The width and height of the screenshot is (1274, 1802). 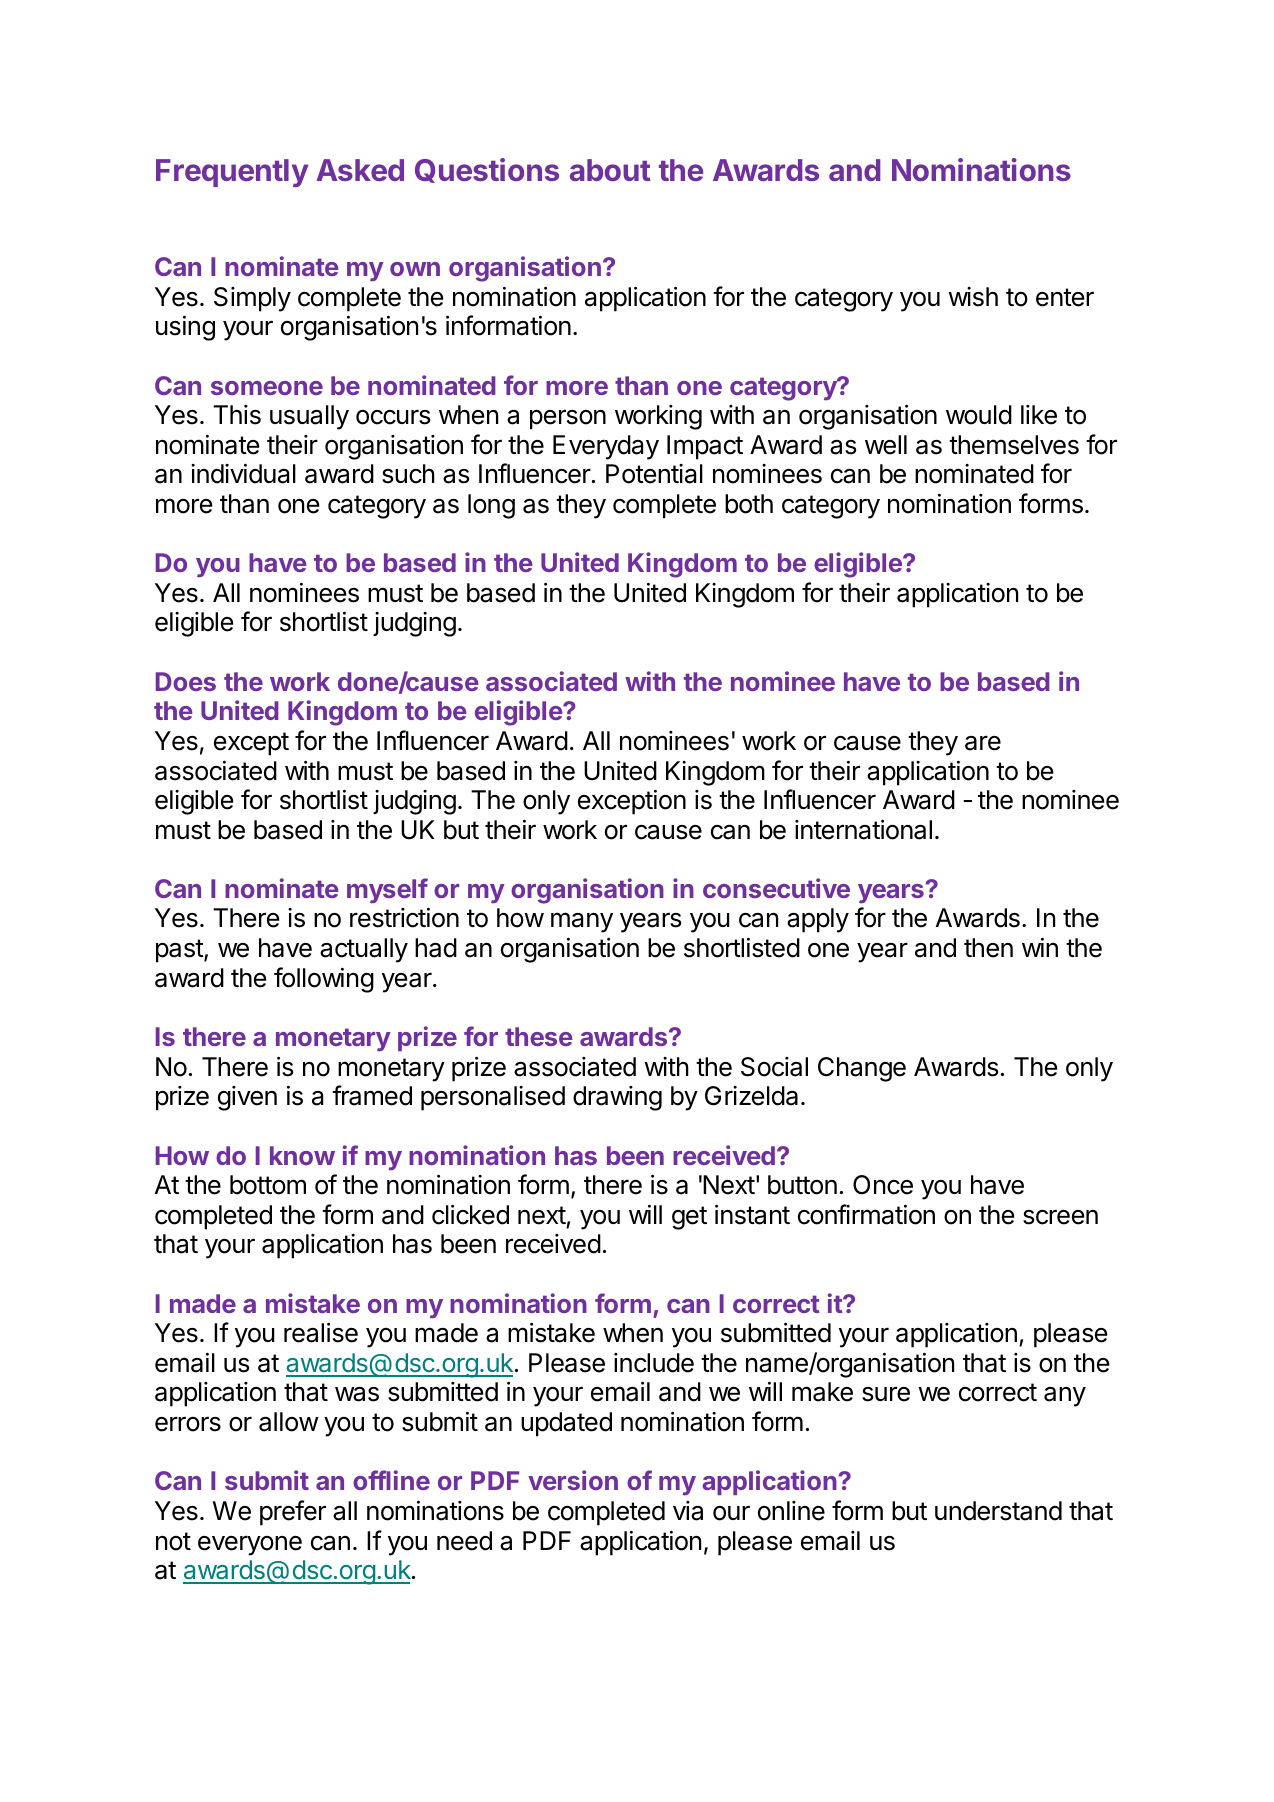 I want to click on Frequently, so click(x=232, y=173).
